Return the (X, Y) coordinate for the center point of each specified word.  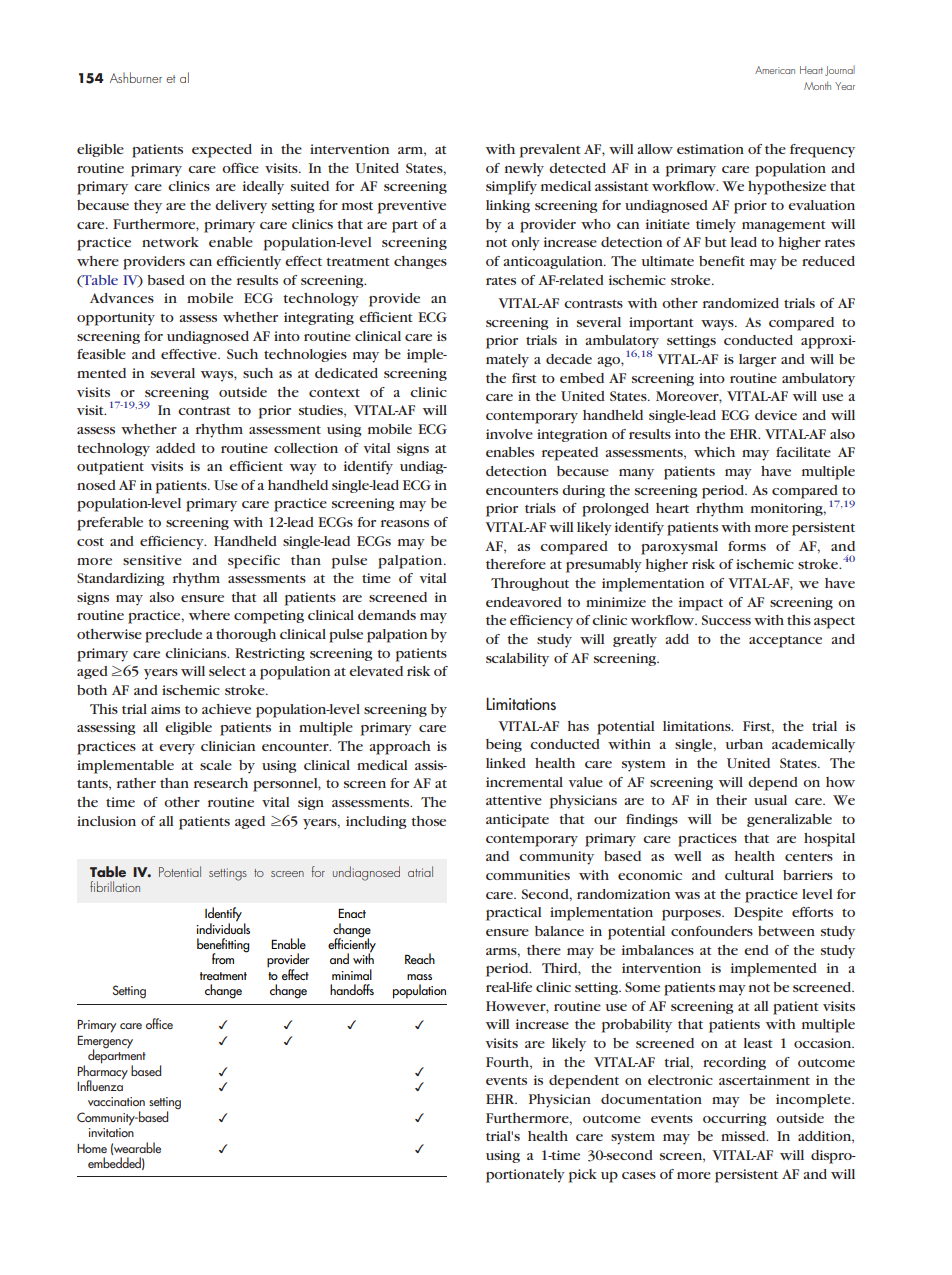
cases (639, 1175)
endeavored (524, 602)
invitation (111, 1132)
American (775, 70)
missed (744, 1136)
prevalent (549, 151)
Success (726, 620)
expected (222, 151)
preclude (173, 636)
